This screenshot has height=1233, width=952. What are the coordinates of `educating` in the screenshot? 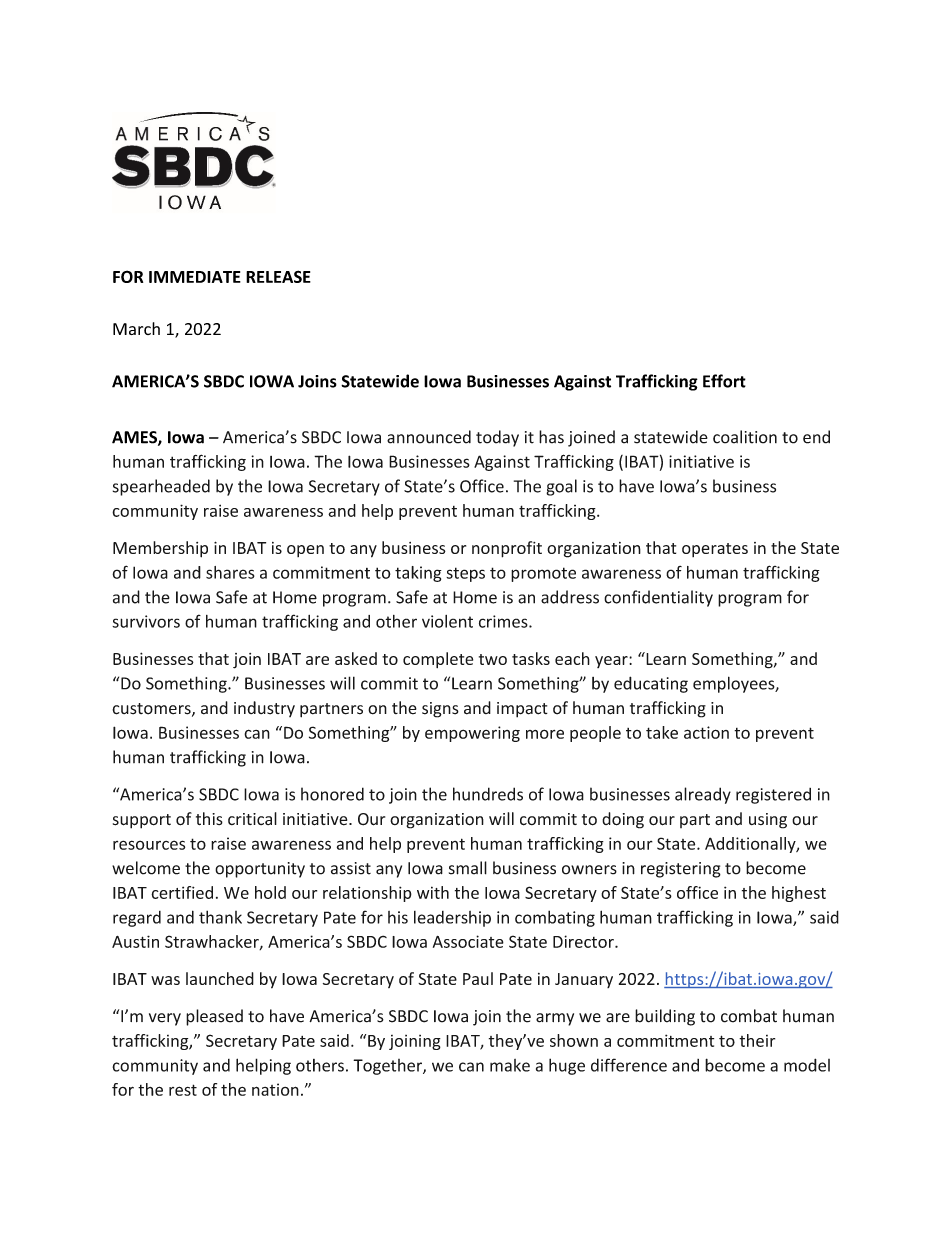 It's located at (651, 684).
